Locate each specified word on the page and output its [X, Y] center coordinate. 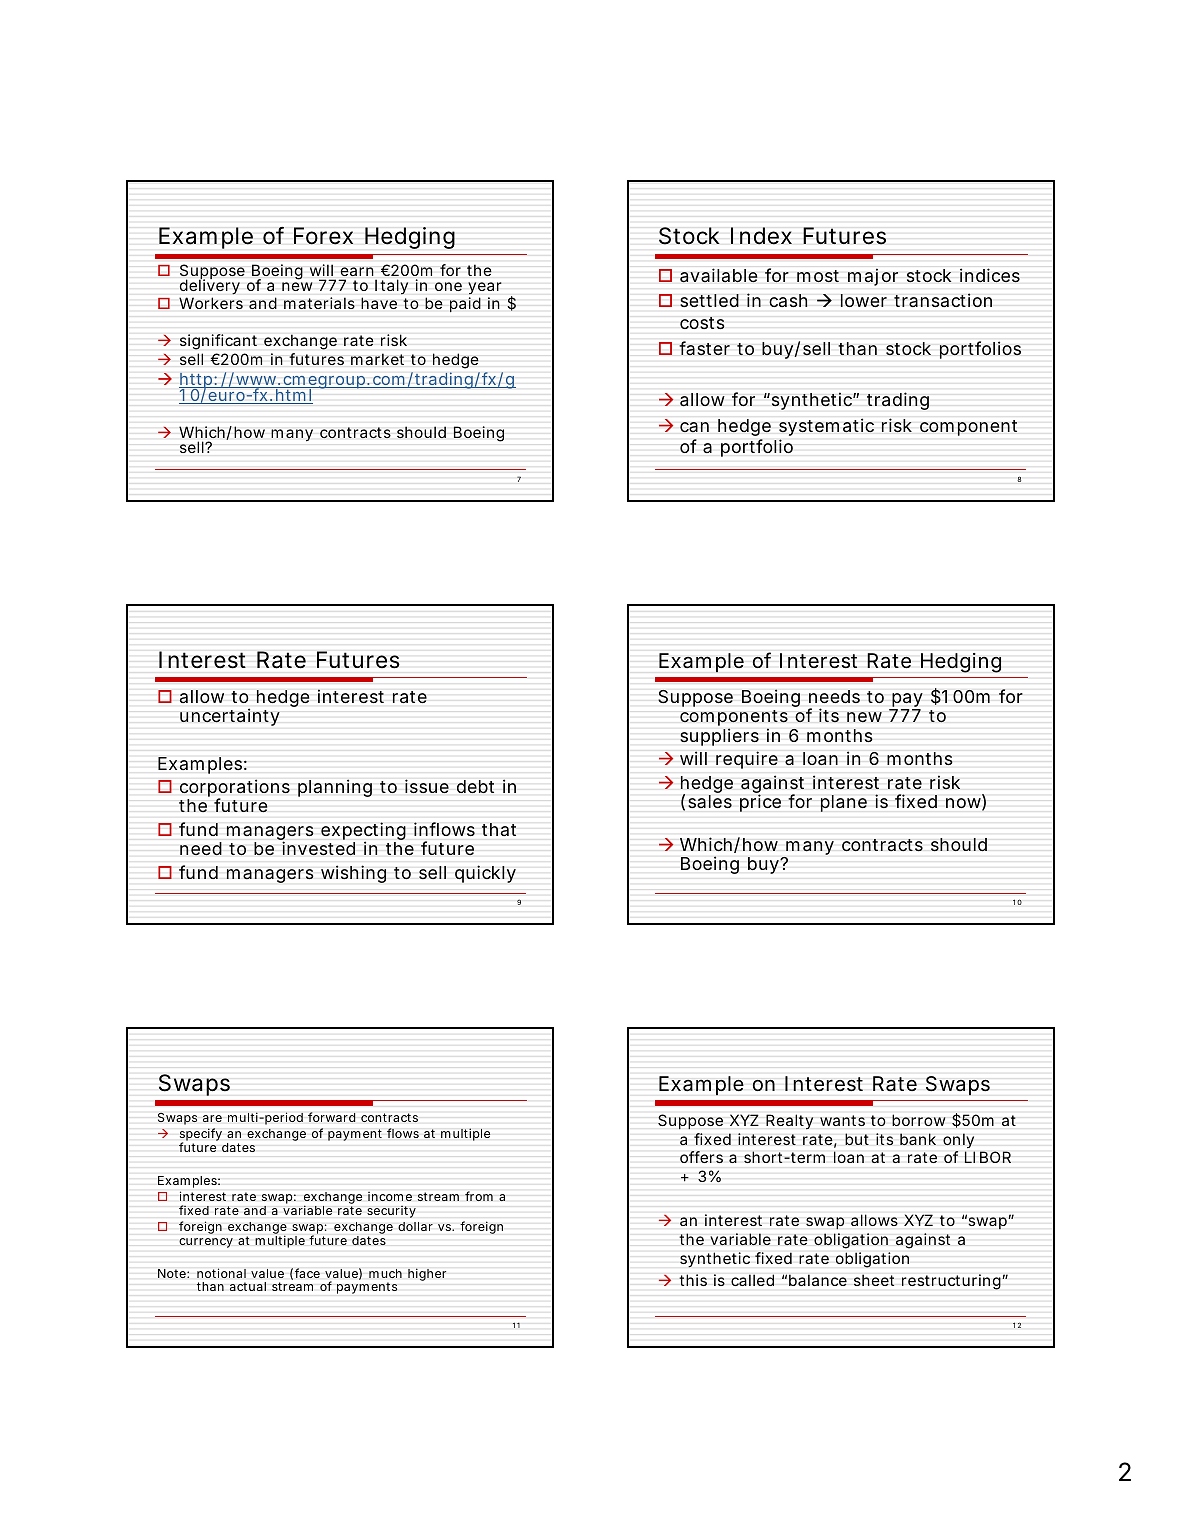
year [485, 288]
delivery [210, 286]
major [873, 277]
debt [475, 786]
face [307, 1273]
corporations [235, 789]
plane [843, 803]
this [693, 1280]
